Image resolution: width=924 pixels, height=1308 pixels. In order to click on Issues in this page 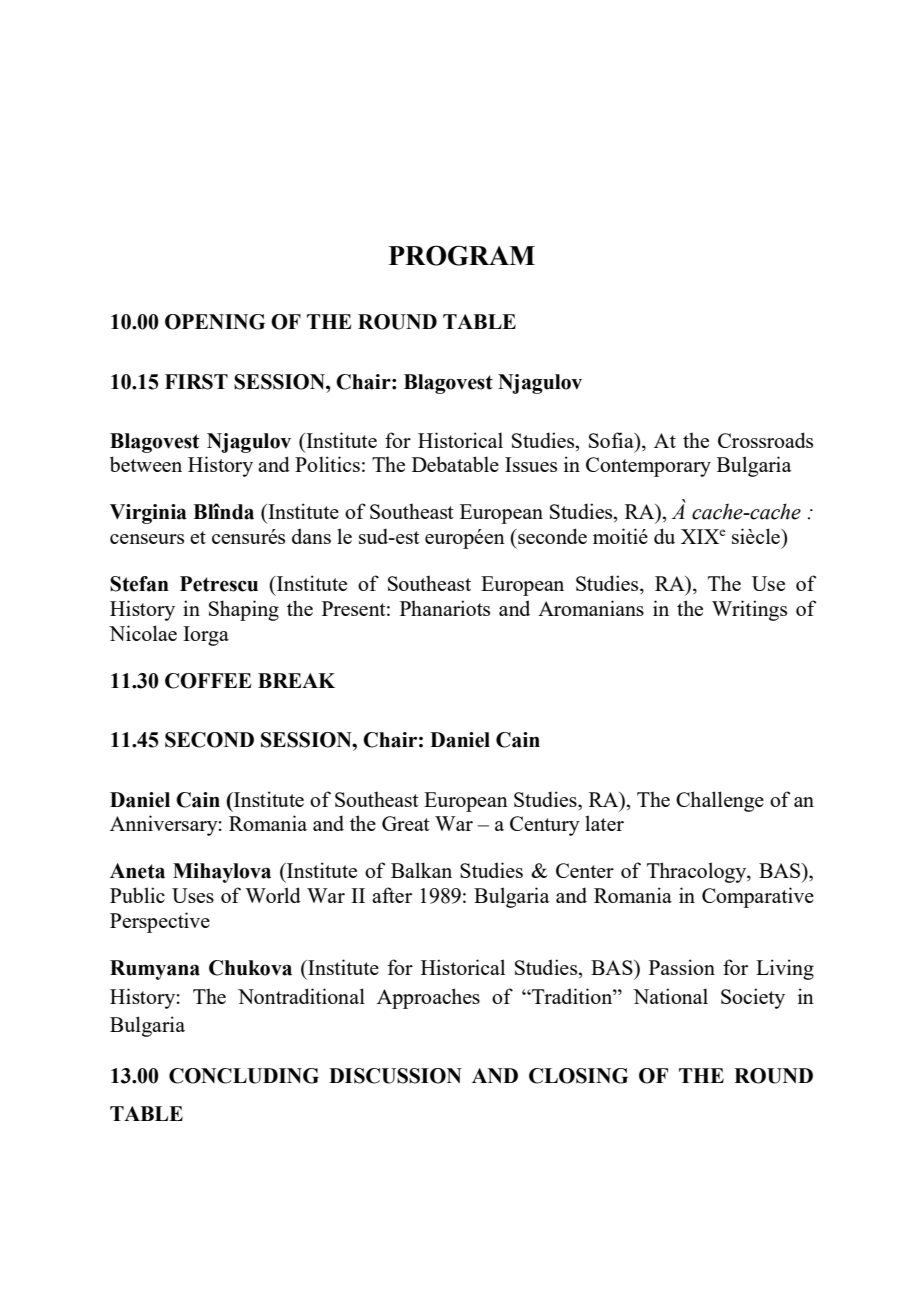, I will do `click(531, 464)`.
